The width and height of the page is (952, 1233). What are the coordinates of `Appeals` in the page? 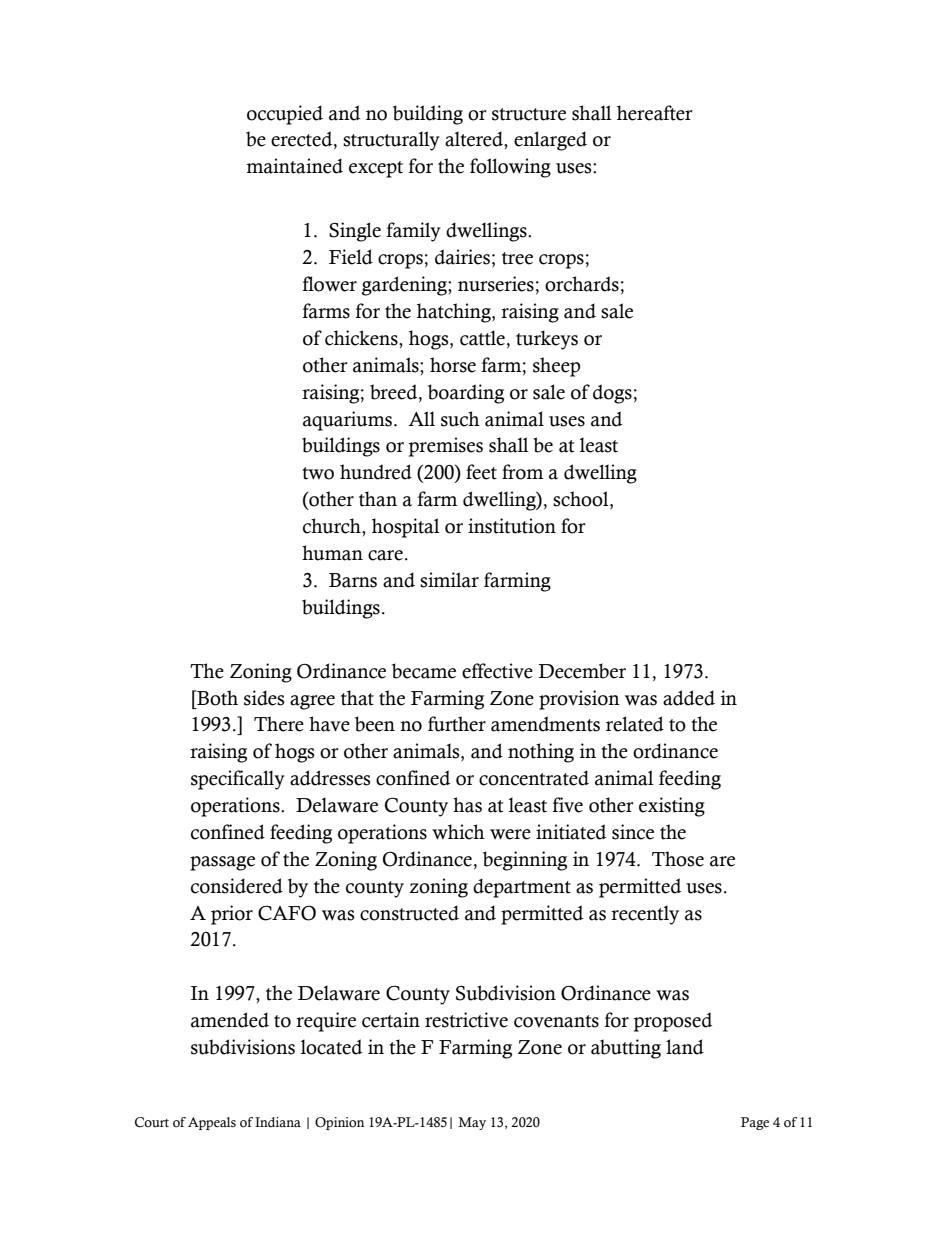 It's located at (212, 1123).
